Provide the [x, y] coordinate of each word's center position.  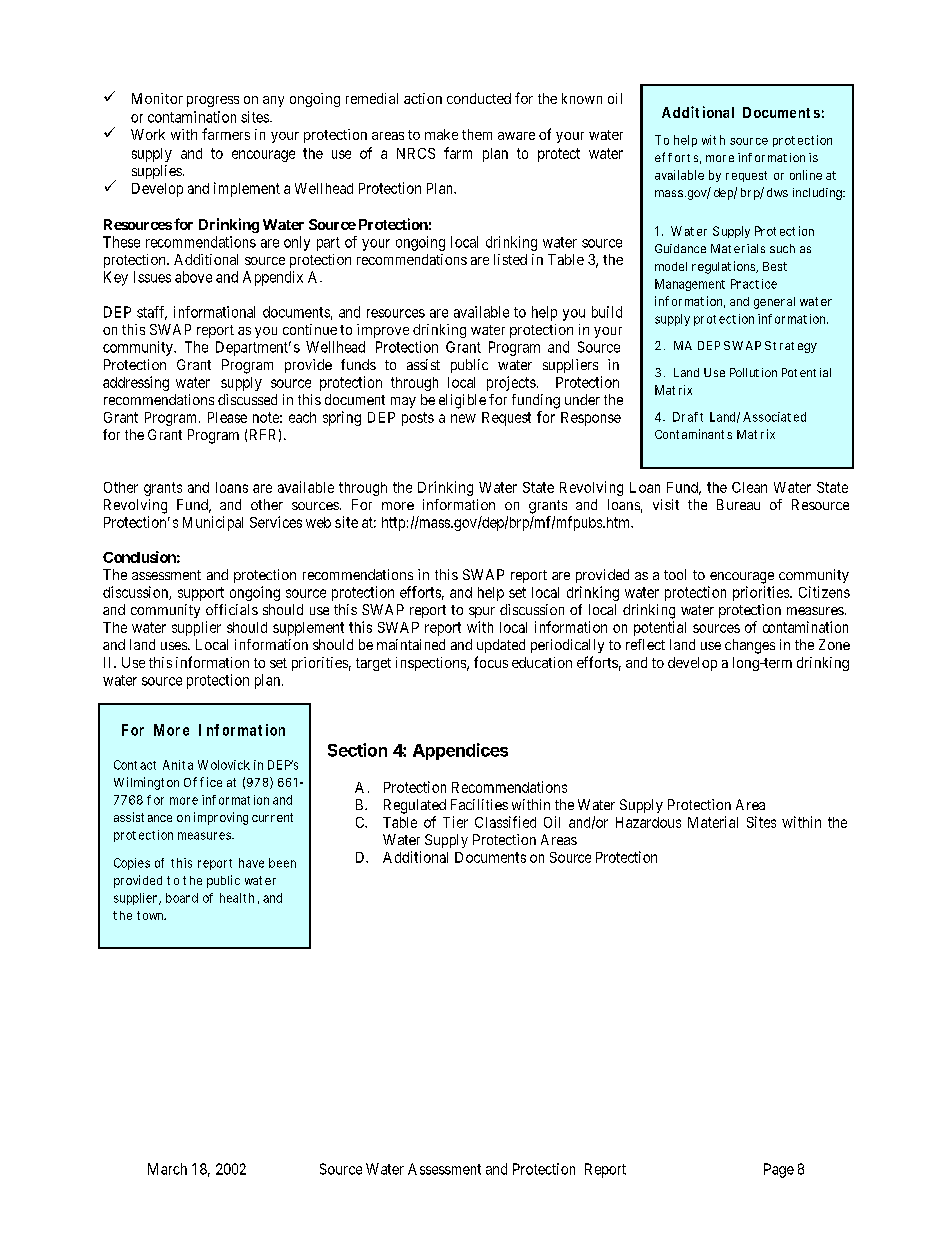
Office [203, 782]
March [167, 1169]
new [463, 418]
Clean [749, 487]
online [806, 175]
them [477, 134]
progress [213, 101]
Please [227, 417]
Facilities [479, 804]
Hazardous [648, 822]
